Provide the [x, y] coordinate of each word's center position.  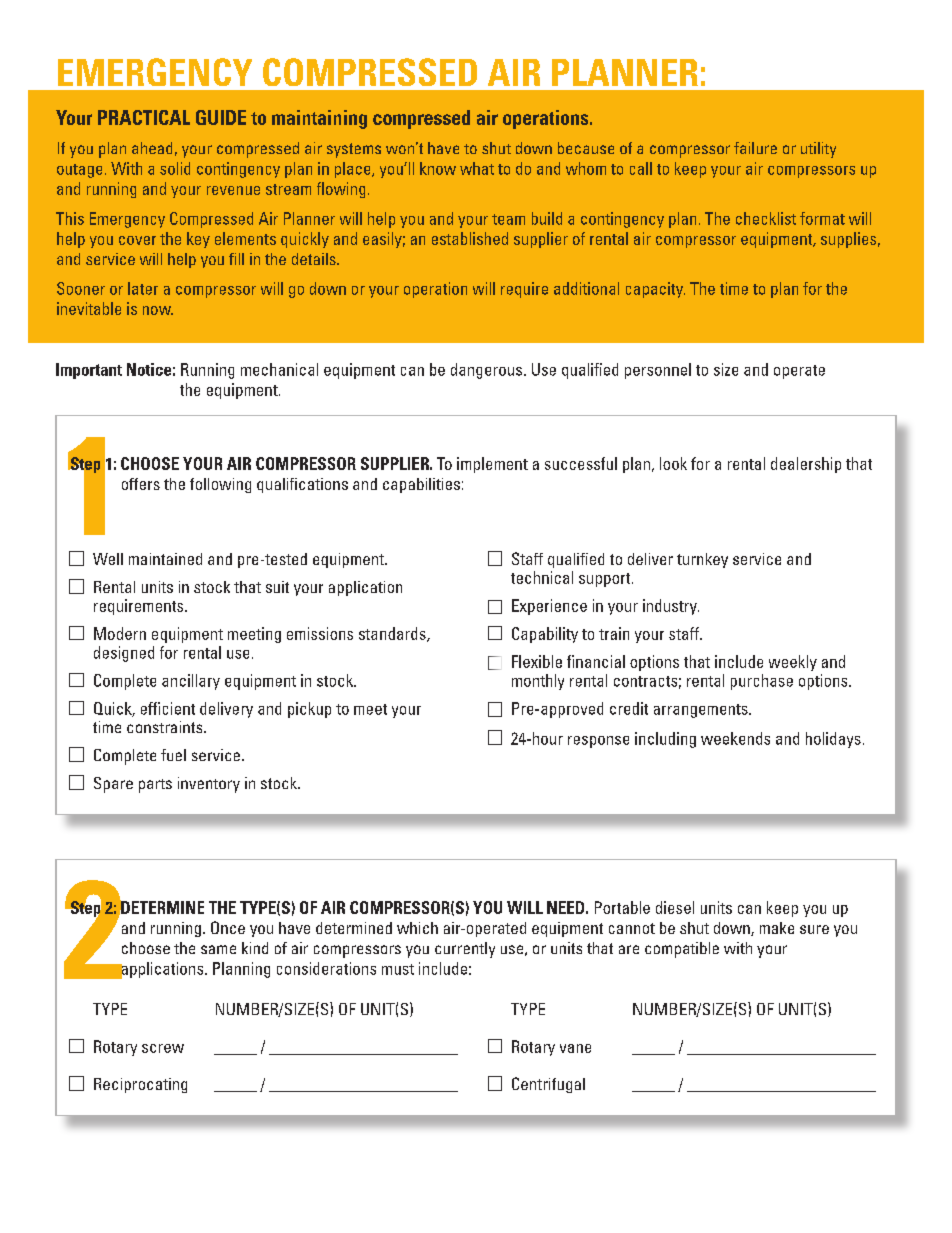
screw [163, 1048]
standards [393, 634]
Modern [120, 633]
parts [155, 786]
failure [755, 148]
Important [89, 371]
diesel [675, 907]
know [438, 168]
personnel [658, 371]
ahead [152, 148]
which [417, 928]
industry [671, 607]
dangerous [488, 371]
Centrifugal [548, 1085]
